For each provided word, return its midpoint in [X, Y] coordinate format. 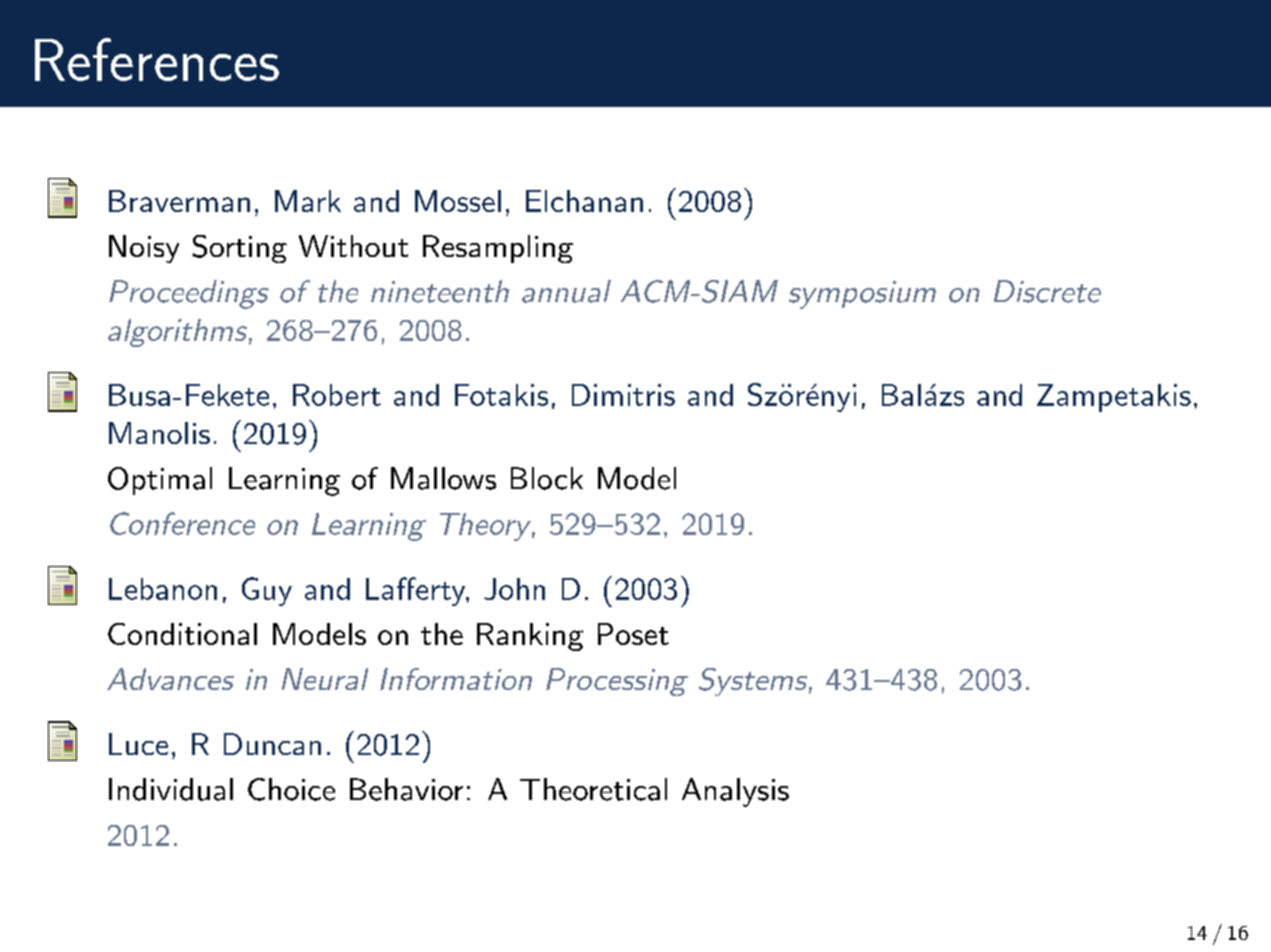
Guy [267, 591]
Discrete [1047, 291]
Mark [308, 201]
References [157, 59]
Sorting [239, 249]
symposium [862, 295]
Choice [291, 789]
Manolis [159, 433]
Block [547, 478]
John [514, 589]
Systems [753, 682]
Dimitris [623, 395]
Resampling [498, 249]
